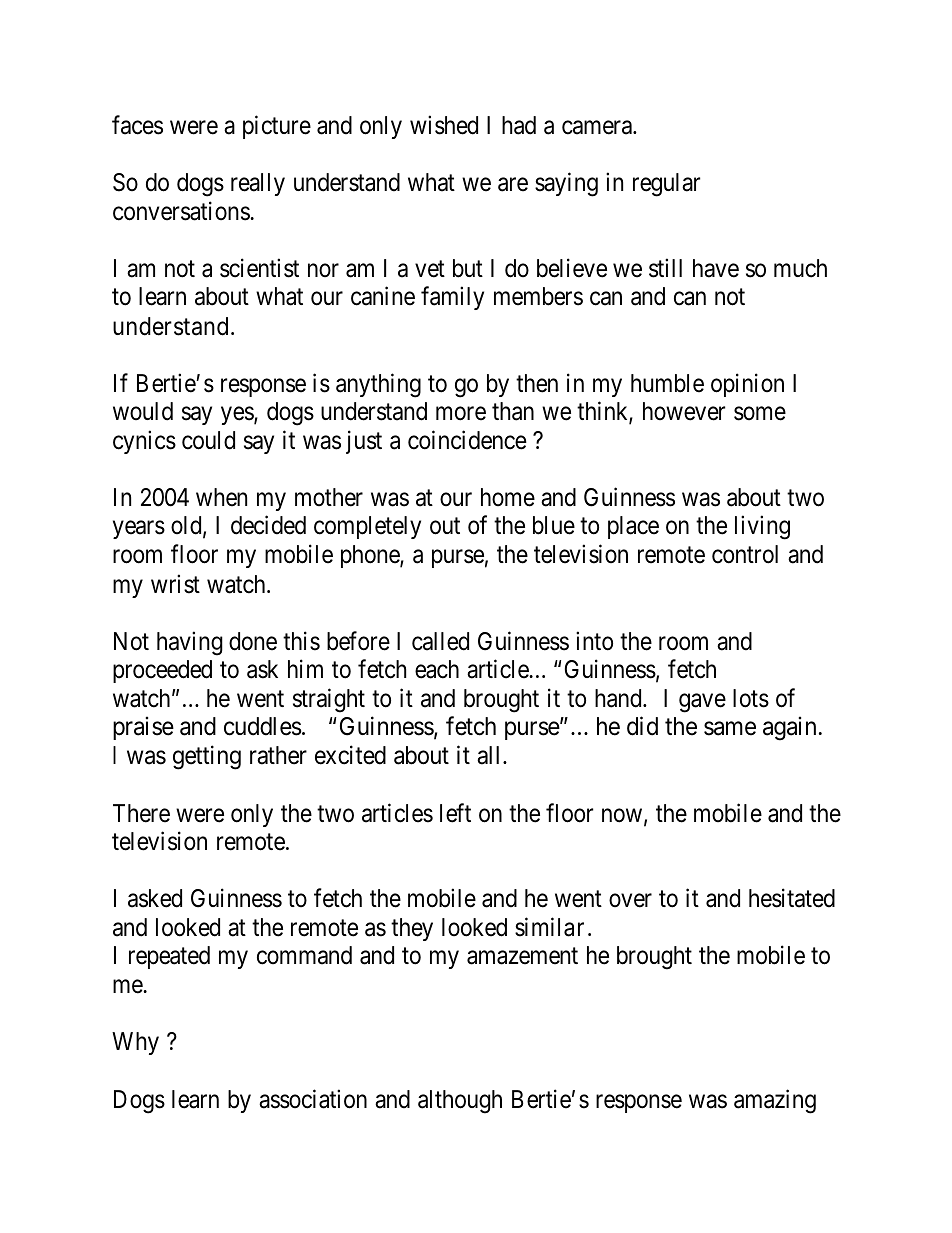 Image resolution: width=952 pixels, height=1233 pixels. I want to click on could, so click(208, 440).
